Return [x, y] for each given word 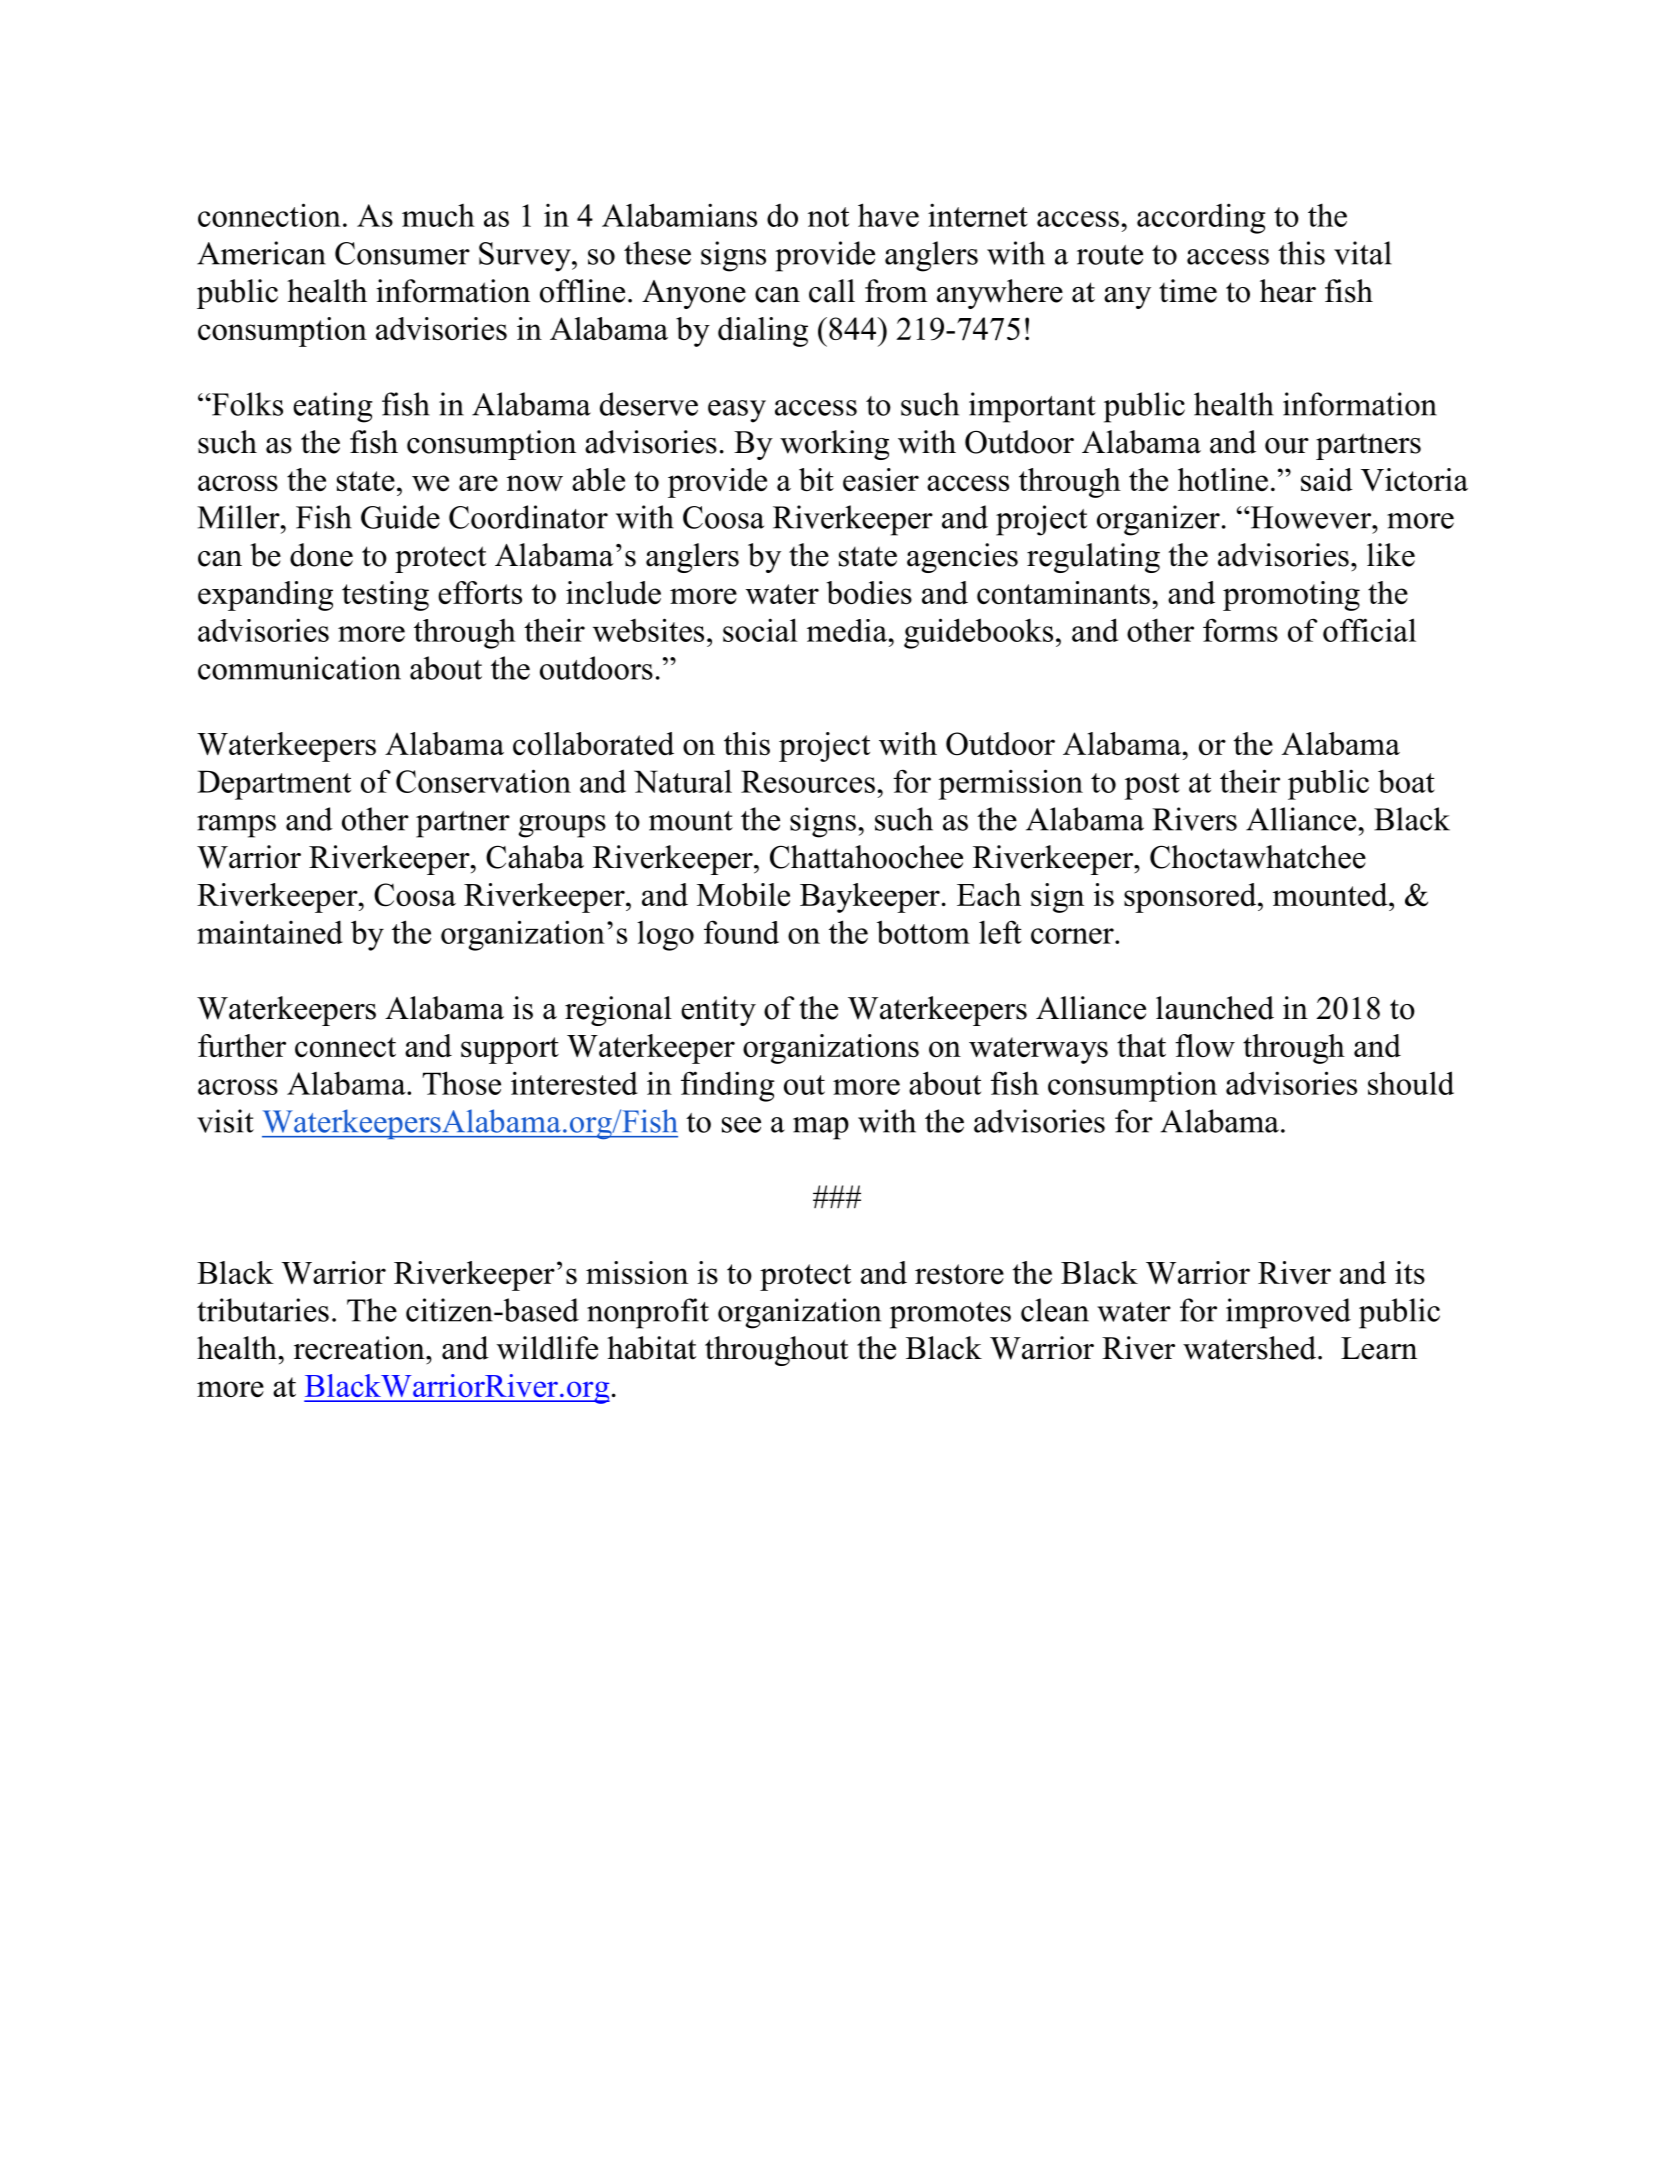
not [828, 217]
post [1152, 786]
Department [274, 785]
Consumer [402, 253]
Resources [808, 781]
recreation [360, 1348]
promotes [950, 1315]
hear [1288, 291]
